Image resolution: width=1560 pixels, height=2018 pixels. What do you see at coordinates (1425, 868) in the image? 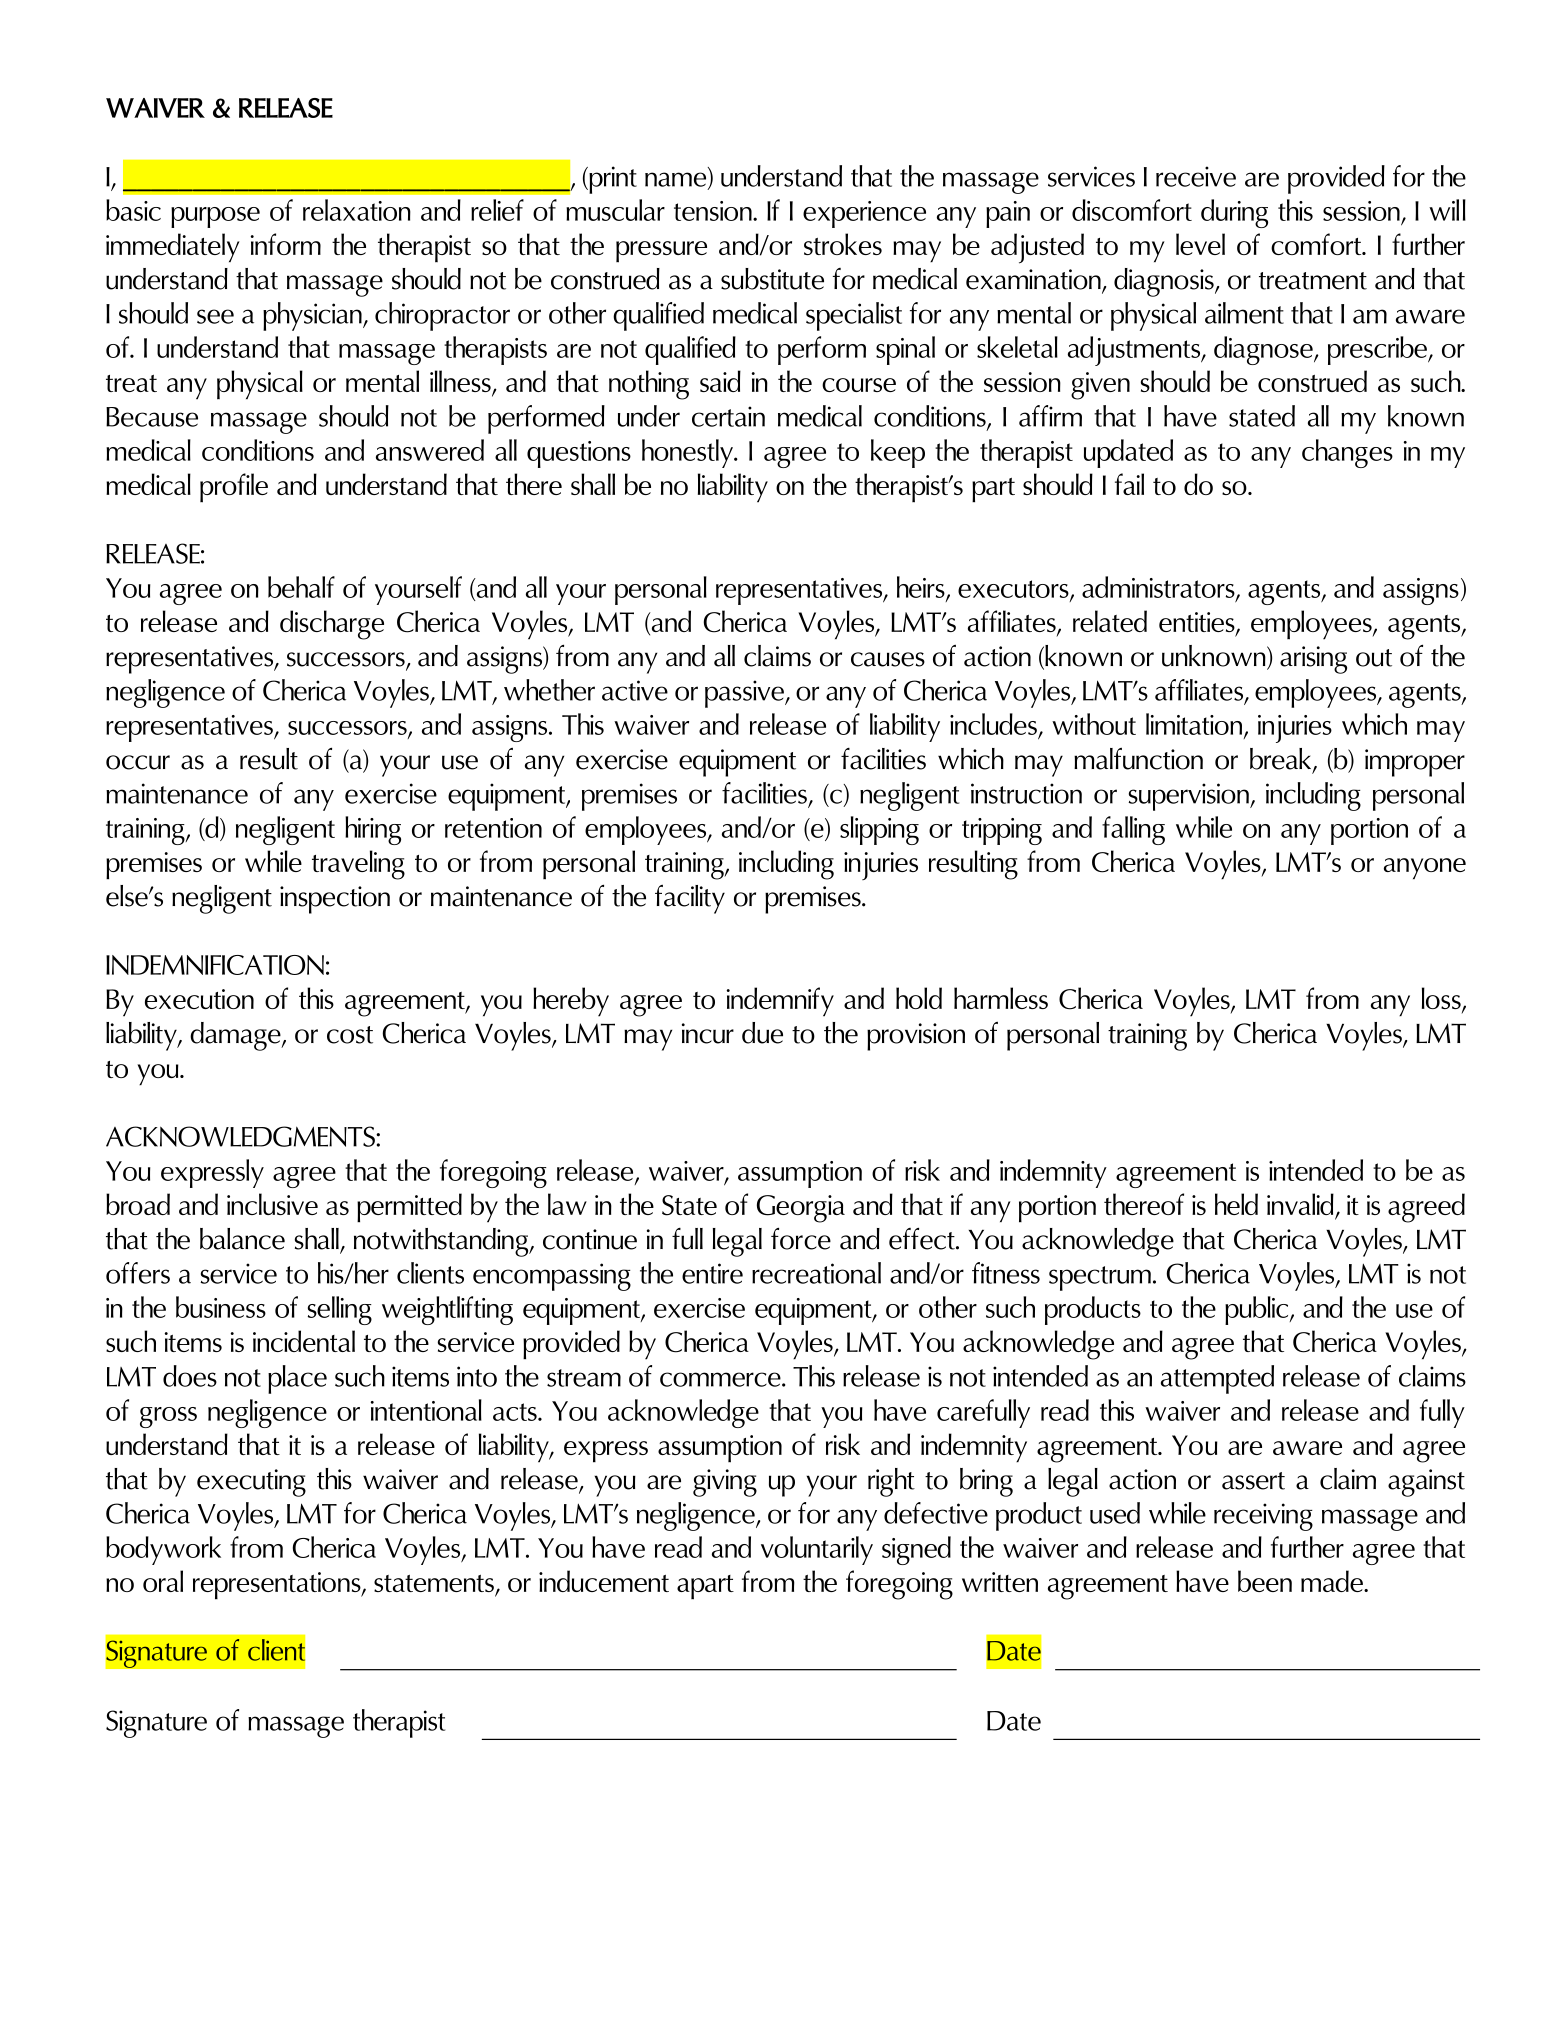
I see `anyone` at bounding box center [1425, 868].
